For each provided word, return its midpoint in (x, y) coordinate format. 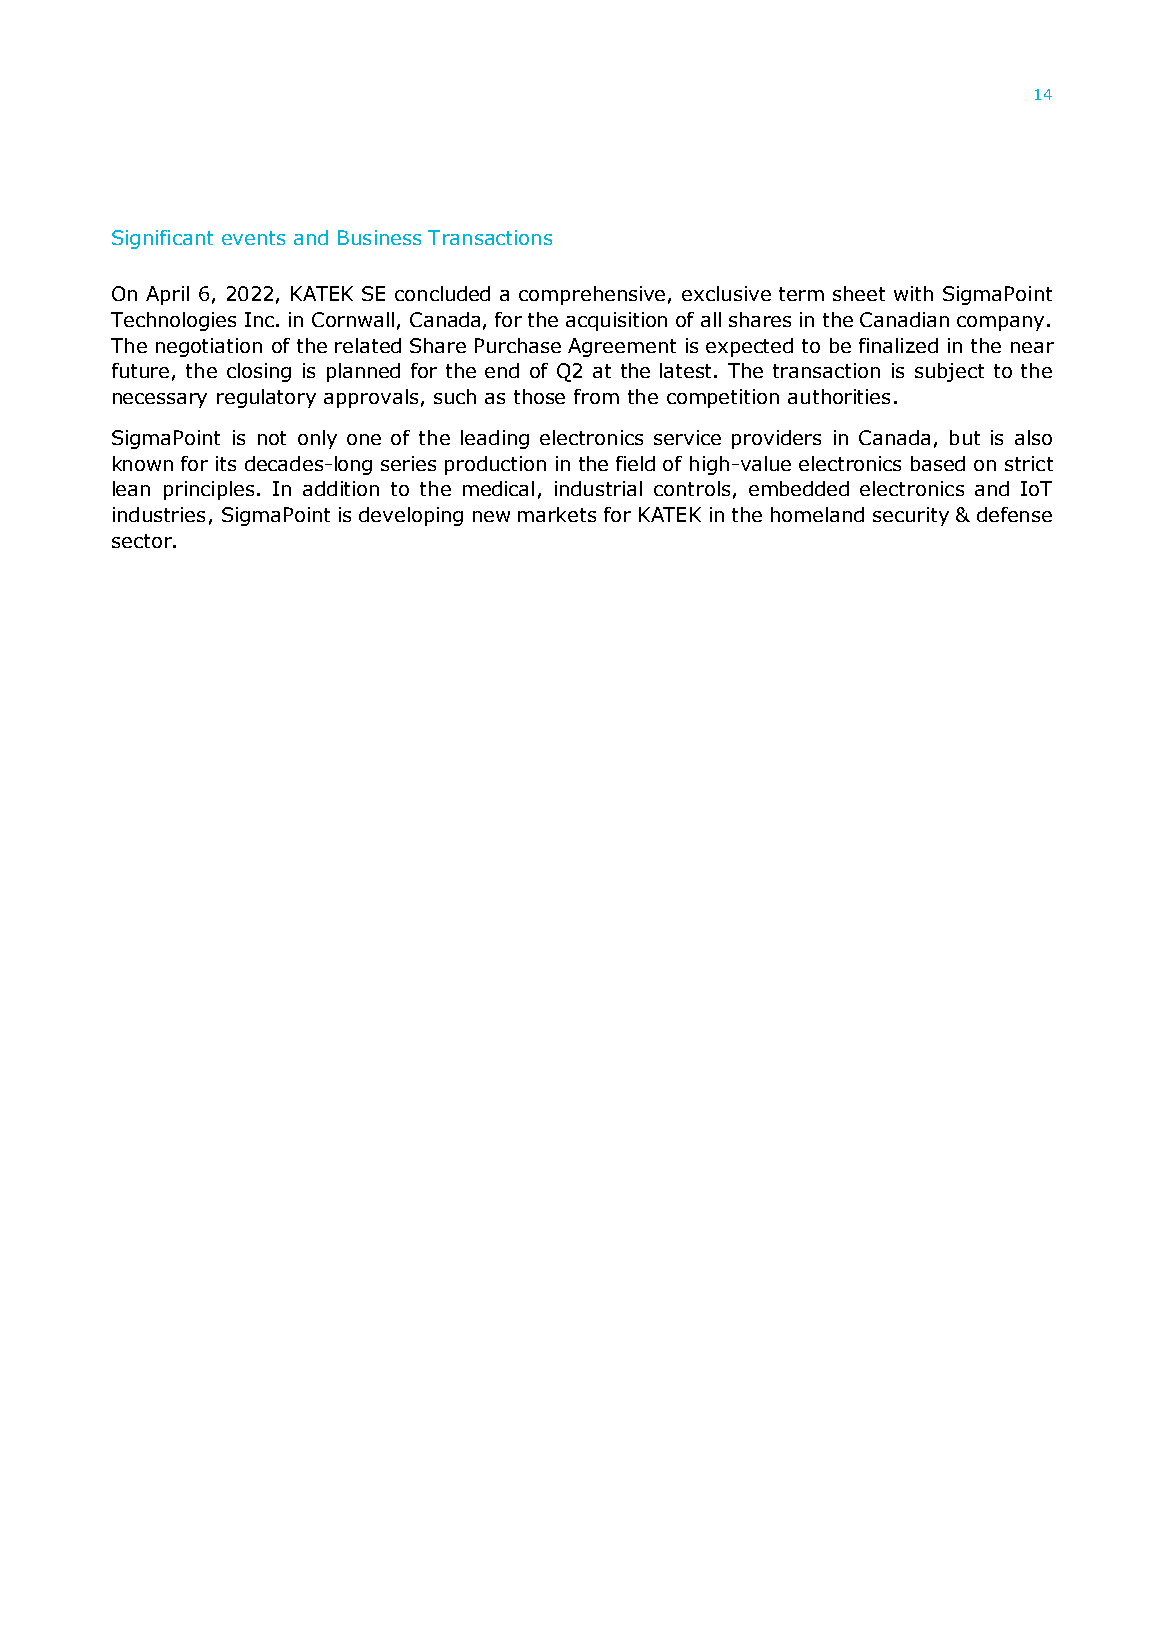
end (502, 370)
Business (379, 237)
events (253, 238)
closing (259, 372)
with (913, 293)
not (272, 438)
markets (557, 514)
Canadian (904, 319)
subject (949, 372)
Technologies (173, 321)
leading (495, 439)
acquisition (616, 321)
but (965, 437)
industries (159, 514)
